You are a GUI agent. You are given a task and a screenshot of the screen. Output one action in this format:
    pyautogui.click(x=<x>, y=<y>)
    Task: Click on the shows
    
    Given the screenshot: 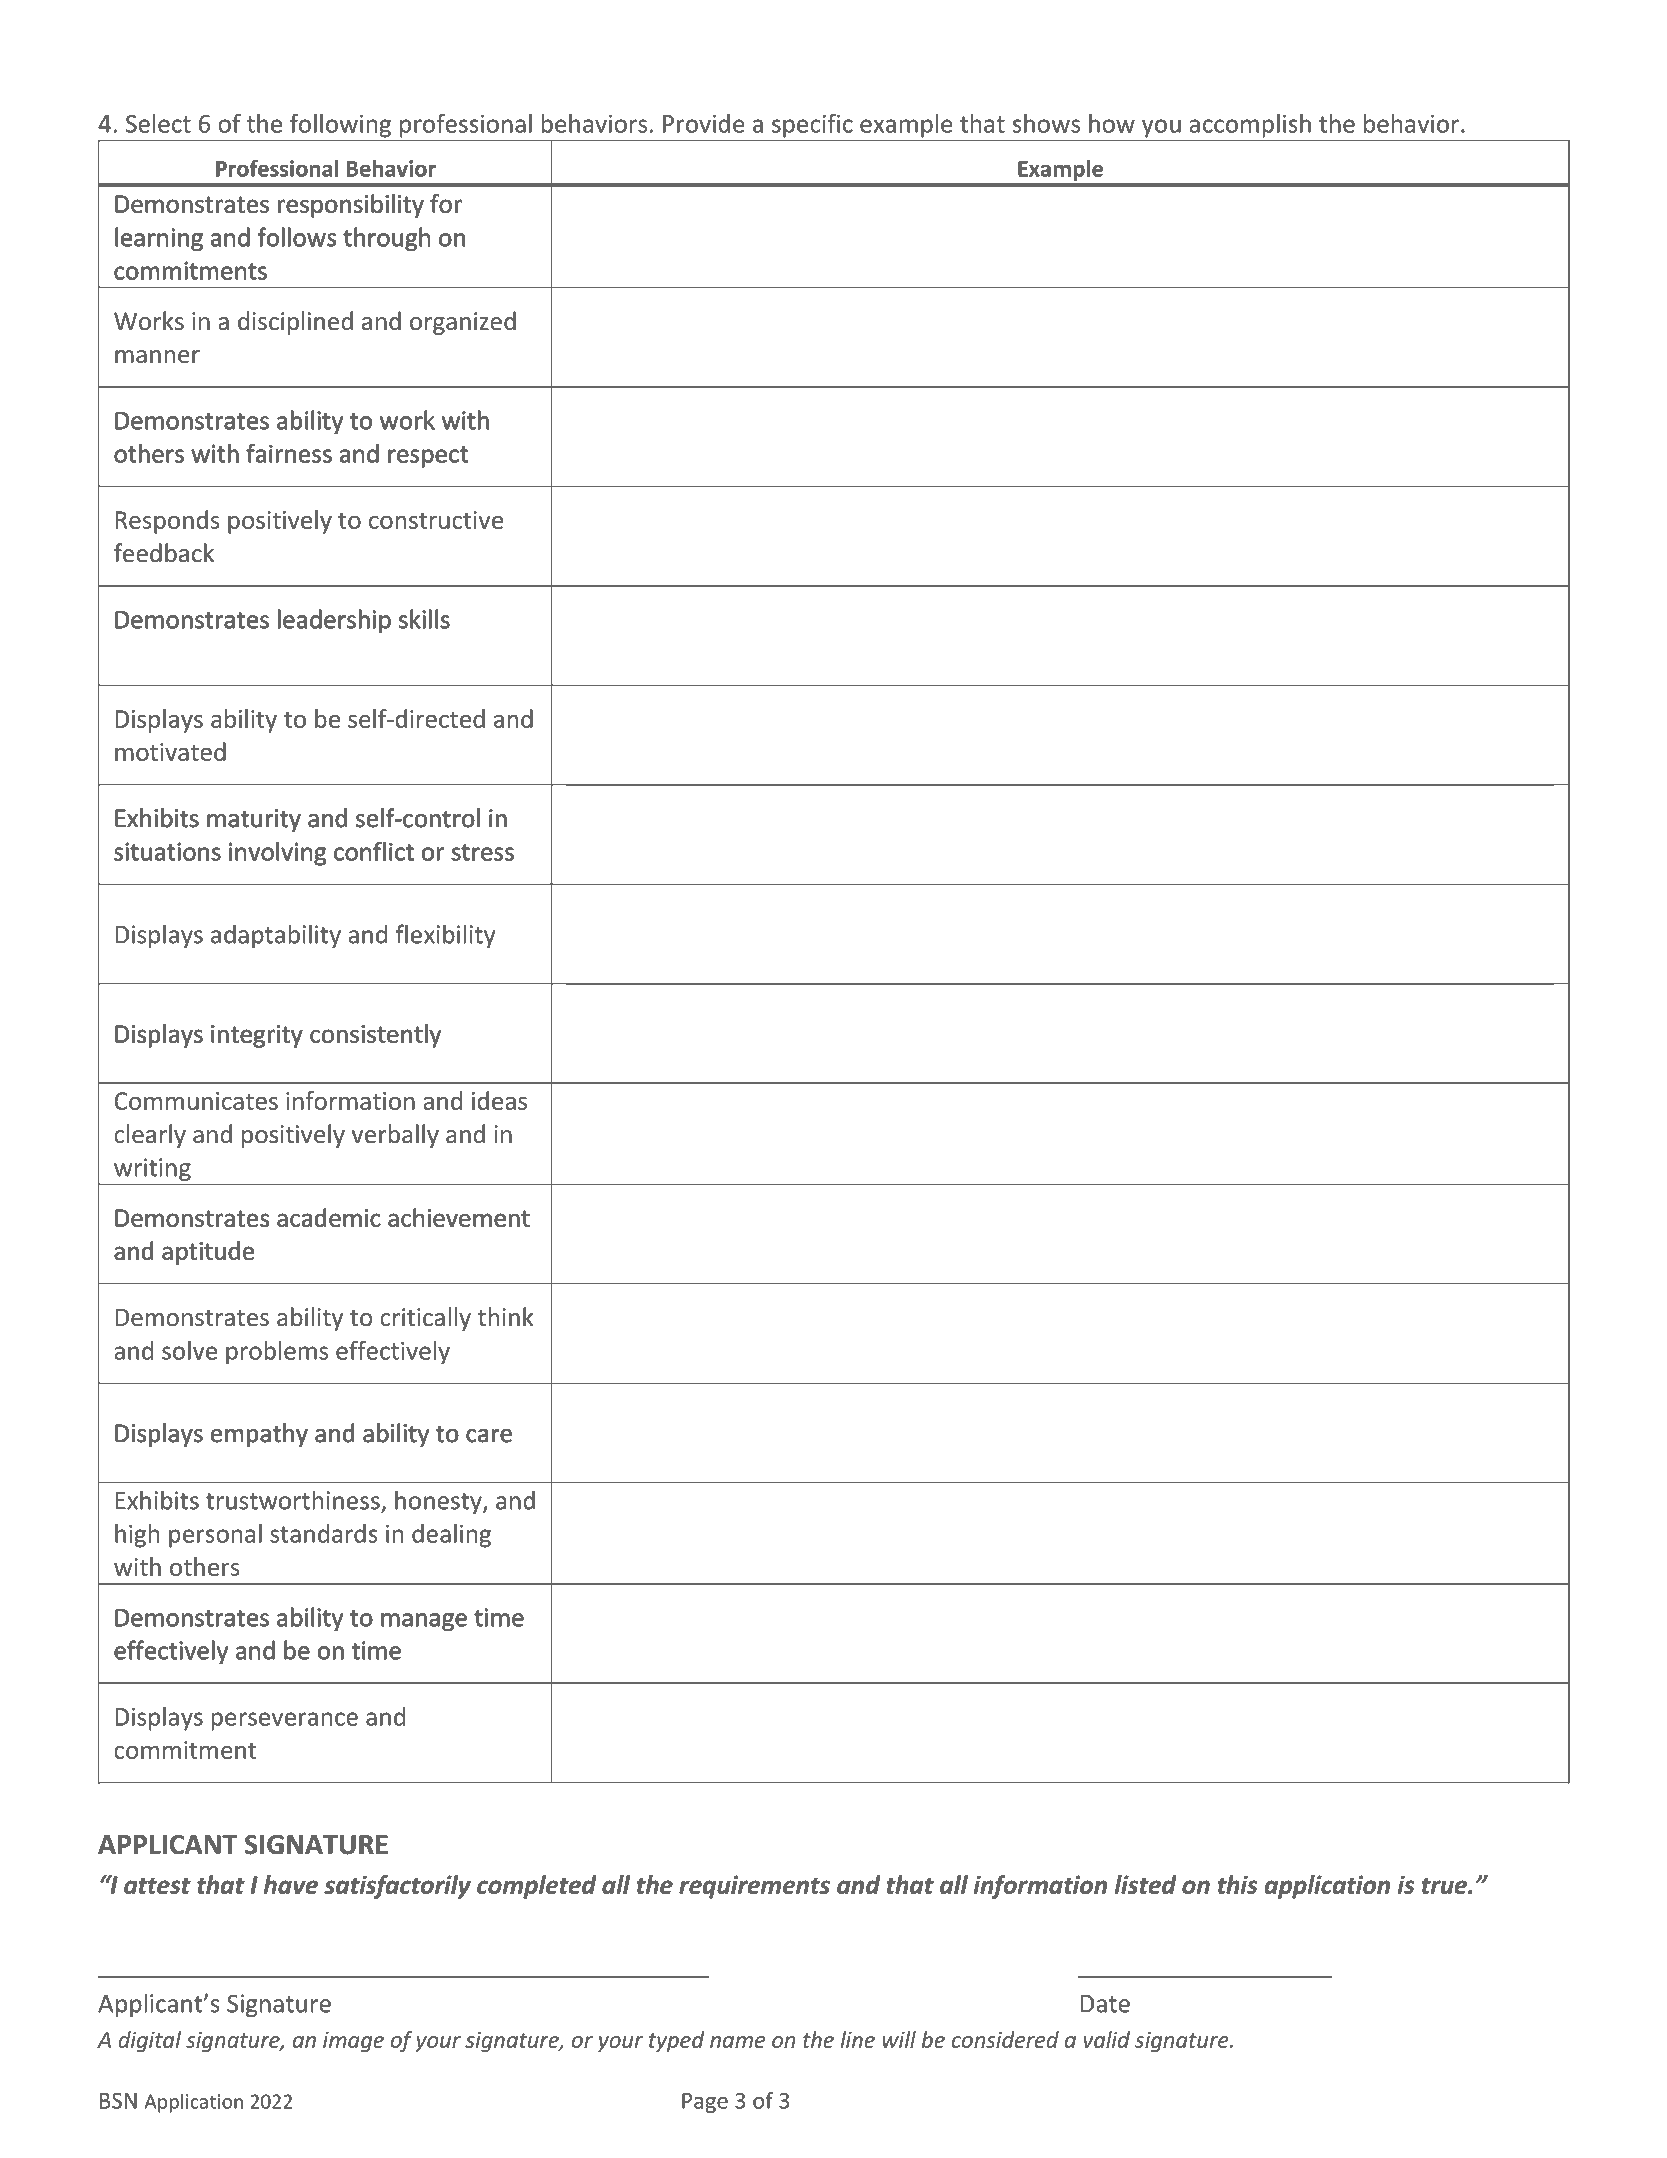 What is the action you would take?
    pyautogui.click(x=1046, y=123)
